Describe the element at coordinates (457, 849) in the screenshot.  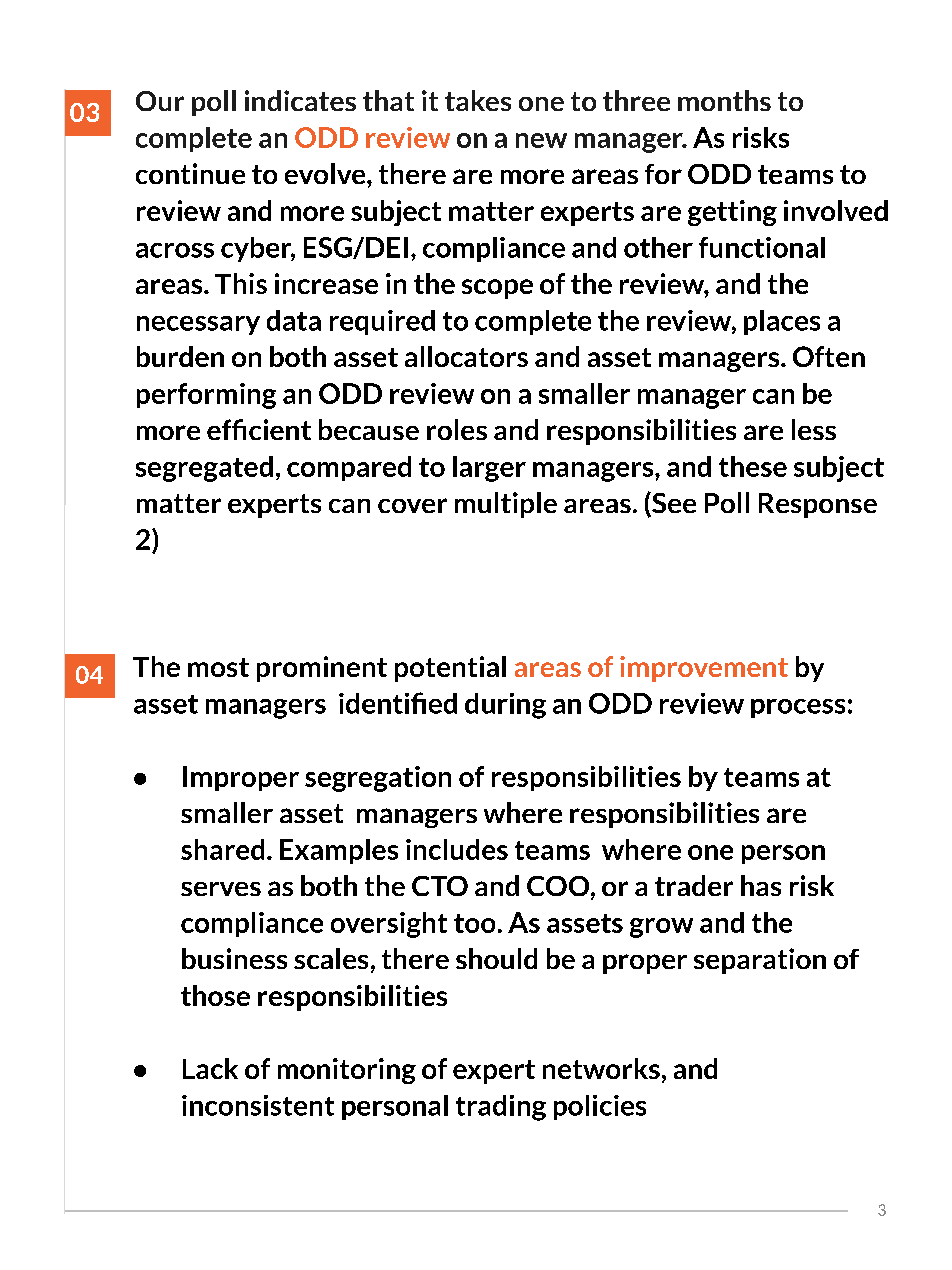
I see `includes` at that location.
